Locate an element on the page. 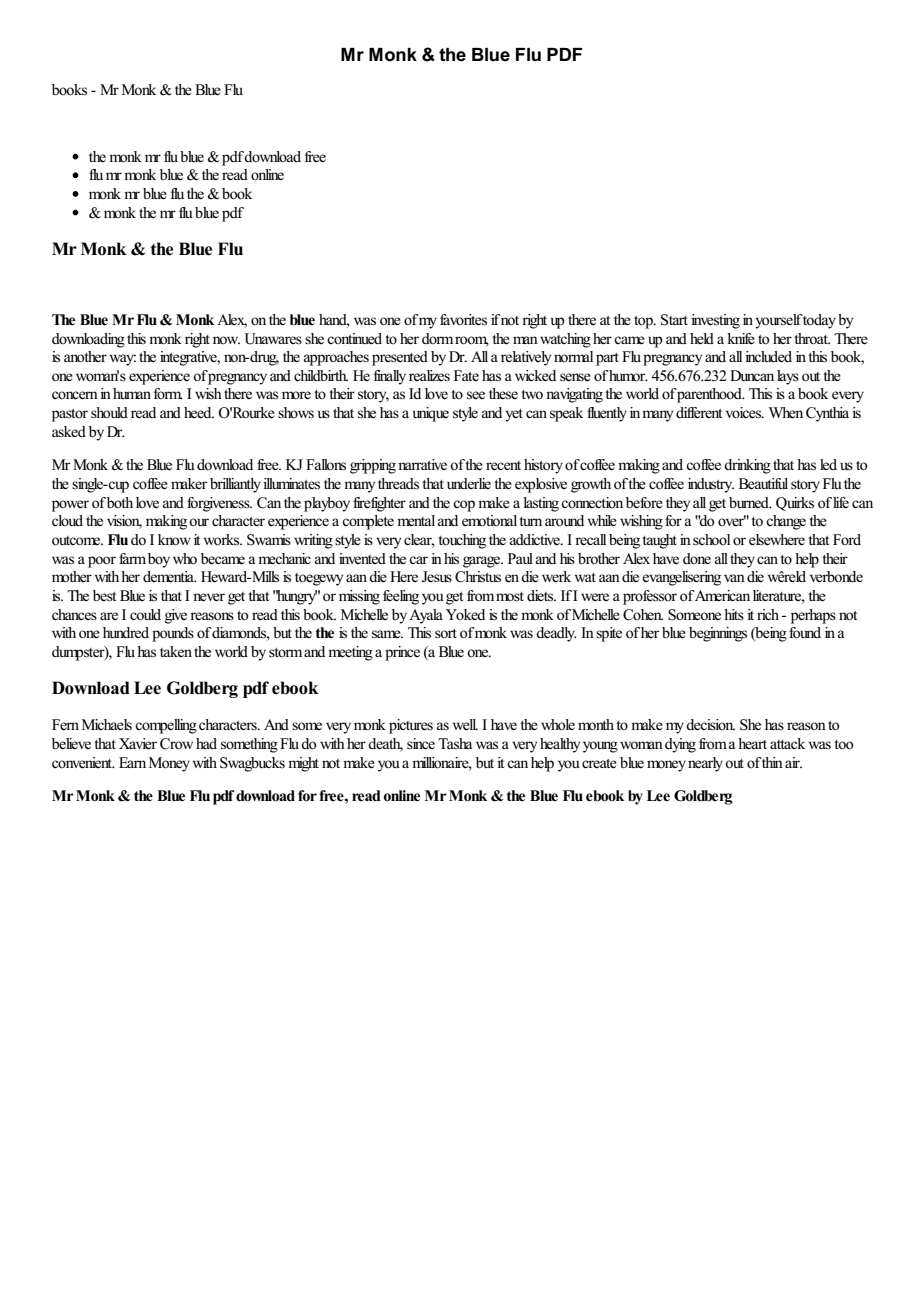 This image has height=1308, width=924. rich is located at coordinates (768, 614).
